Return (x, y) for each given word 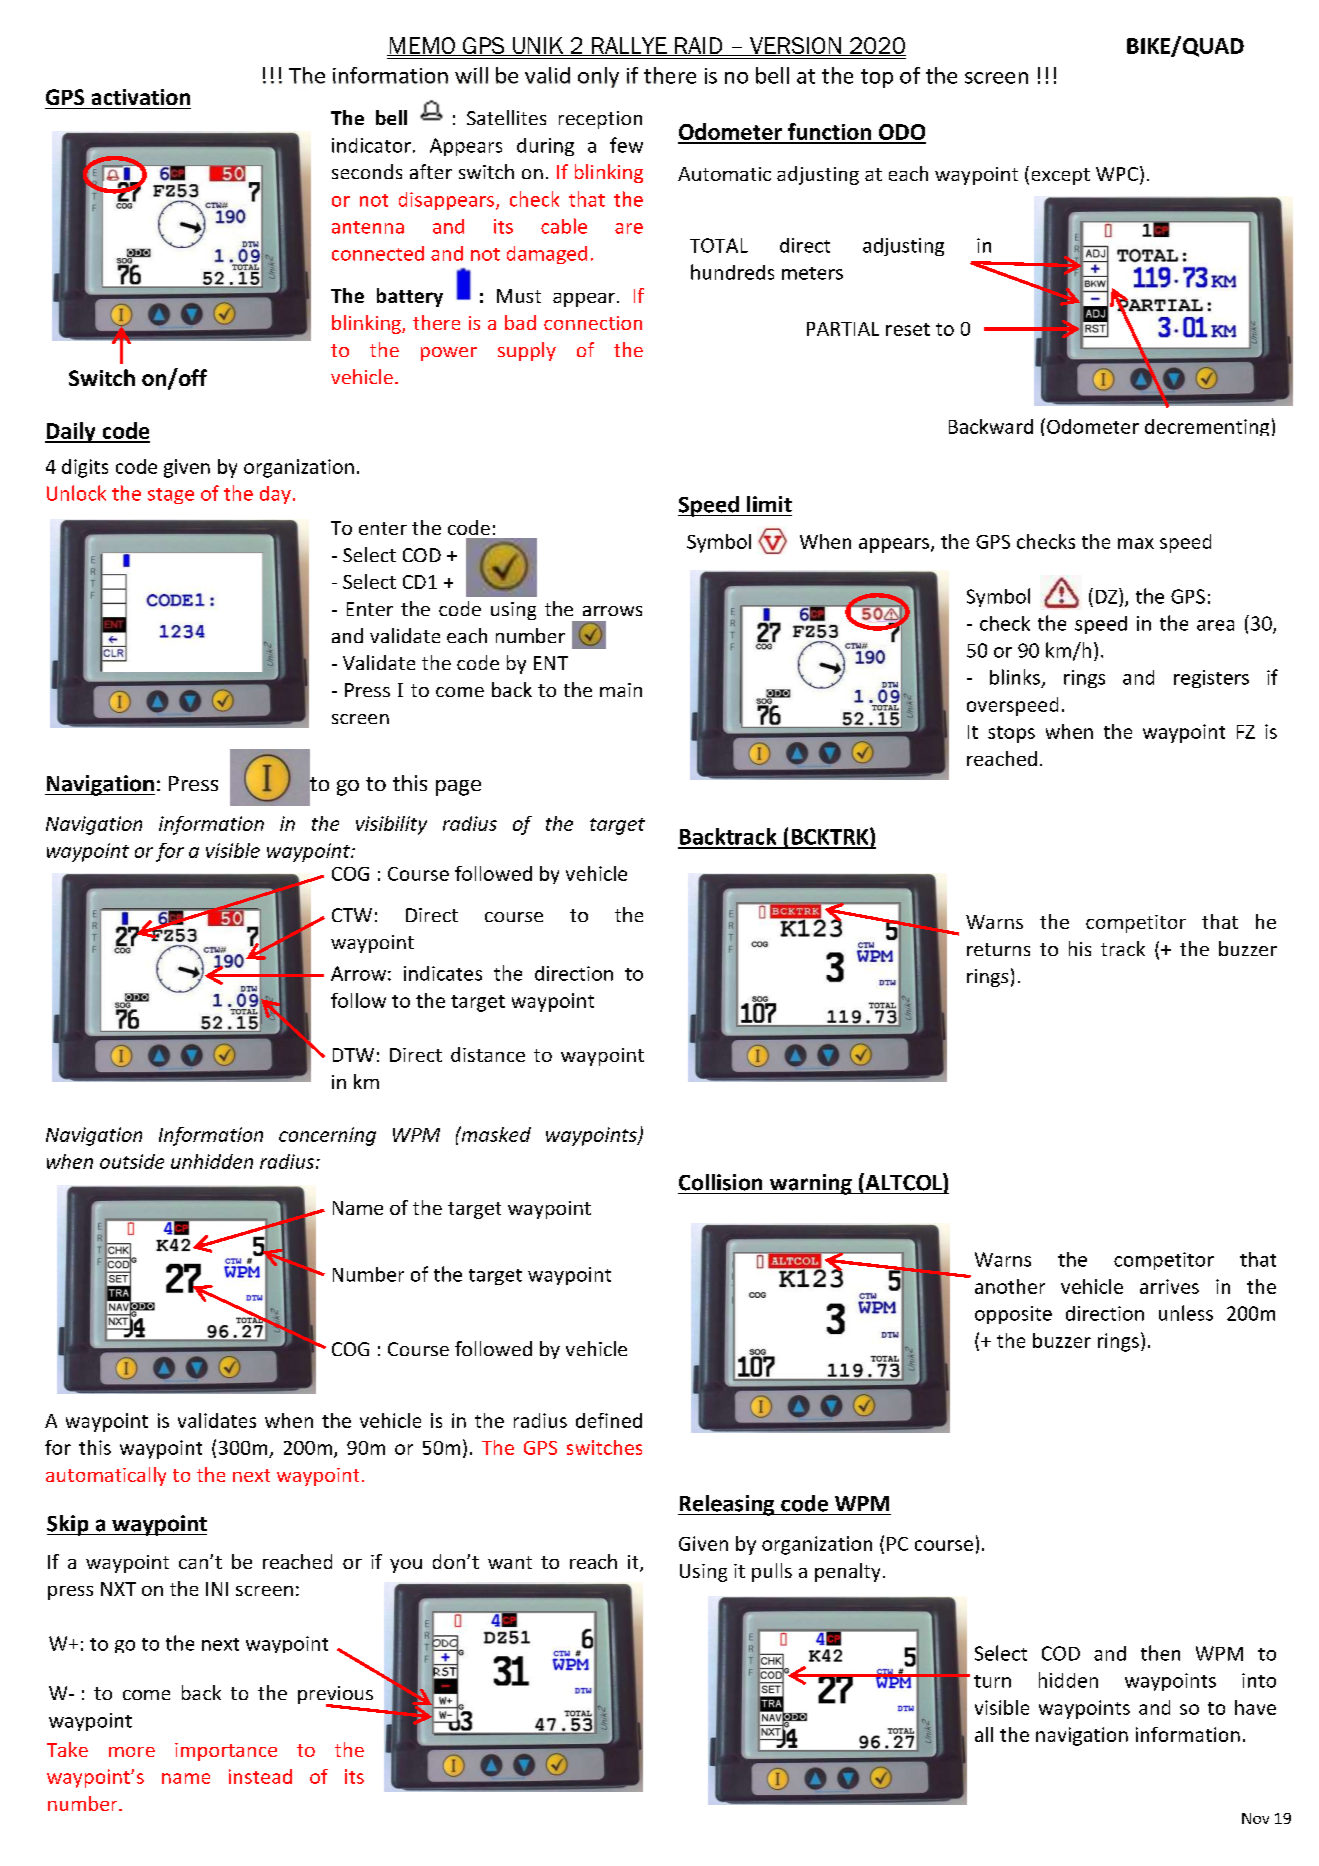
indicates (443, 973)
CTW (352, 915)
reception (600, 120)
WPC (1117, 174)
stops (1011, 734)
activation (141, 97)
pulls (772, 1572)
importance (226, 1752)
